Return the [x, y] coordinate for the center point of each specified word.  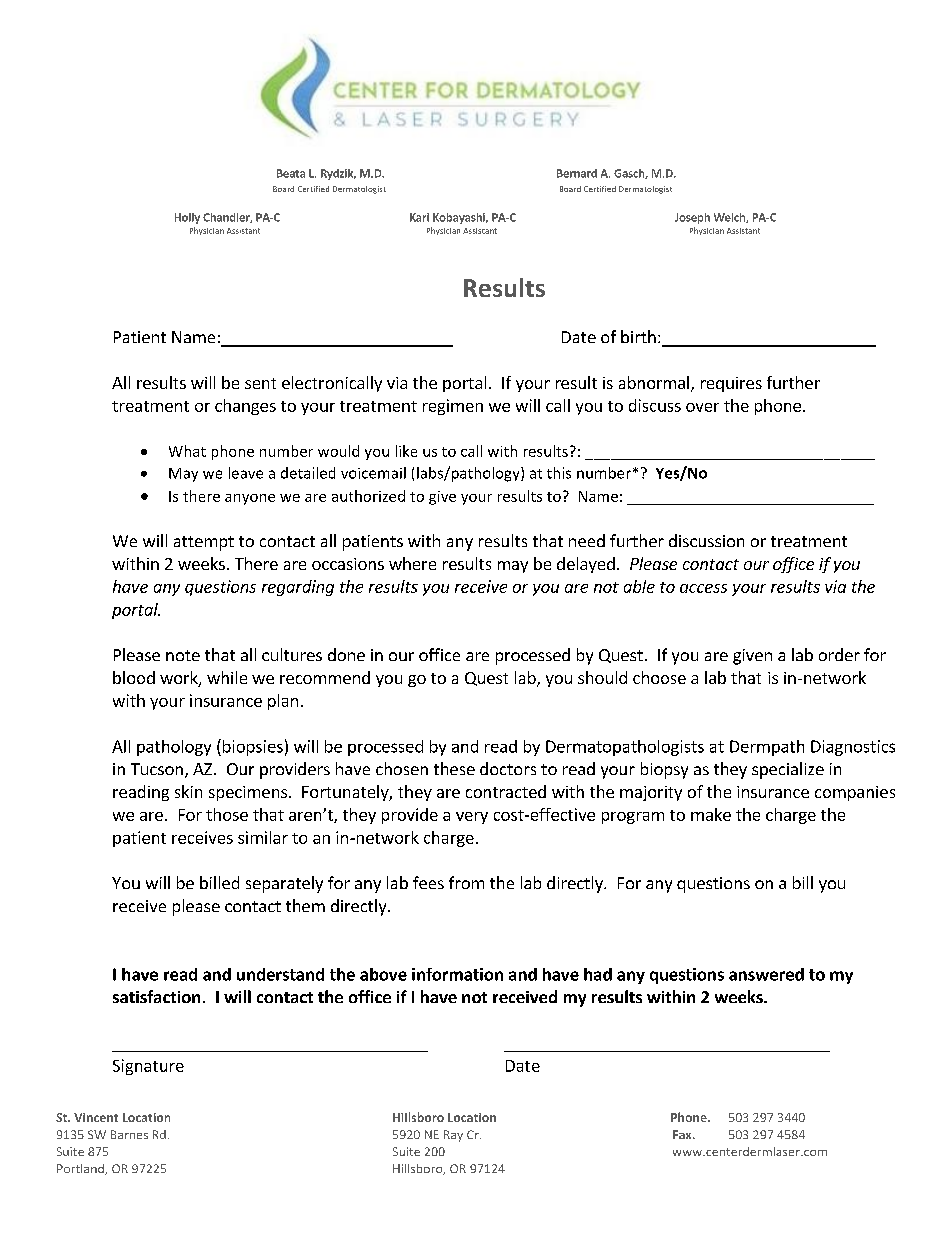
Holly [187, 218]
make [711, 814]
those [227, 814]
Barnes [129, 1134]
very [472, 818]
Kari [419, 217]
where [412, 563]
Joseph [692, 218]
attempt [204, 543]
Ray [453, 1136]
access [703, 588]
